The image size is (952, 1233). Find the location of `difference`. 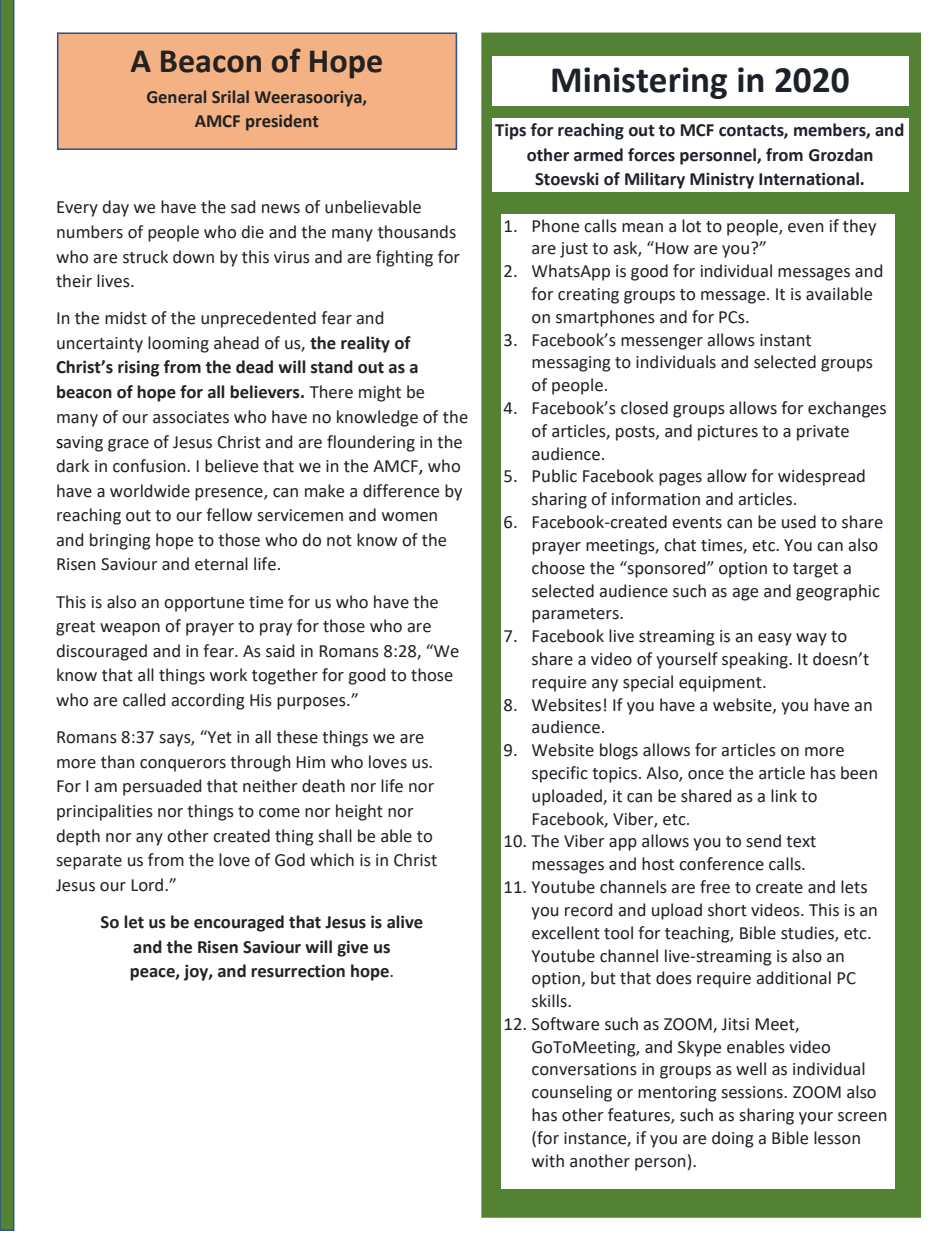

difference is located at coordinates (401, 491).
